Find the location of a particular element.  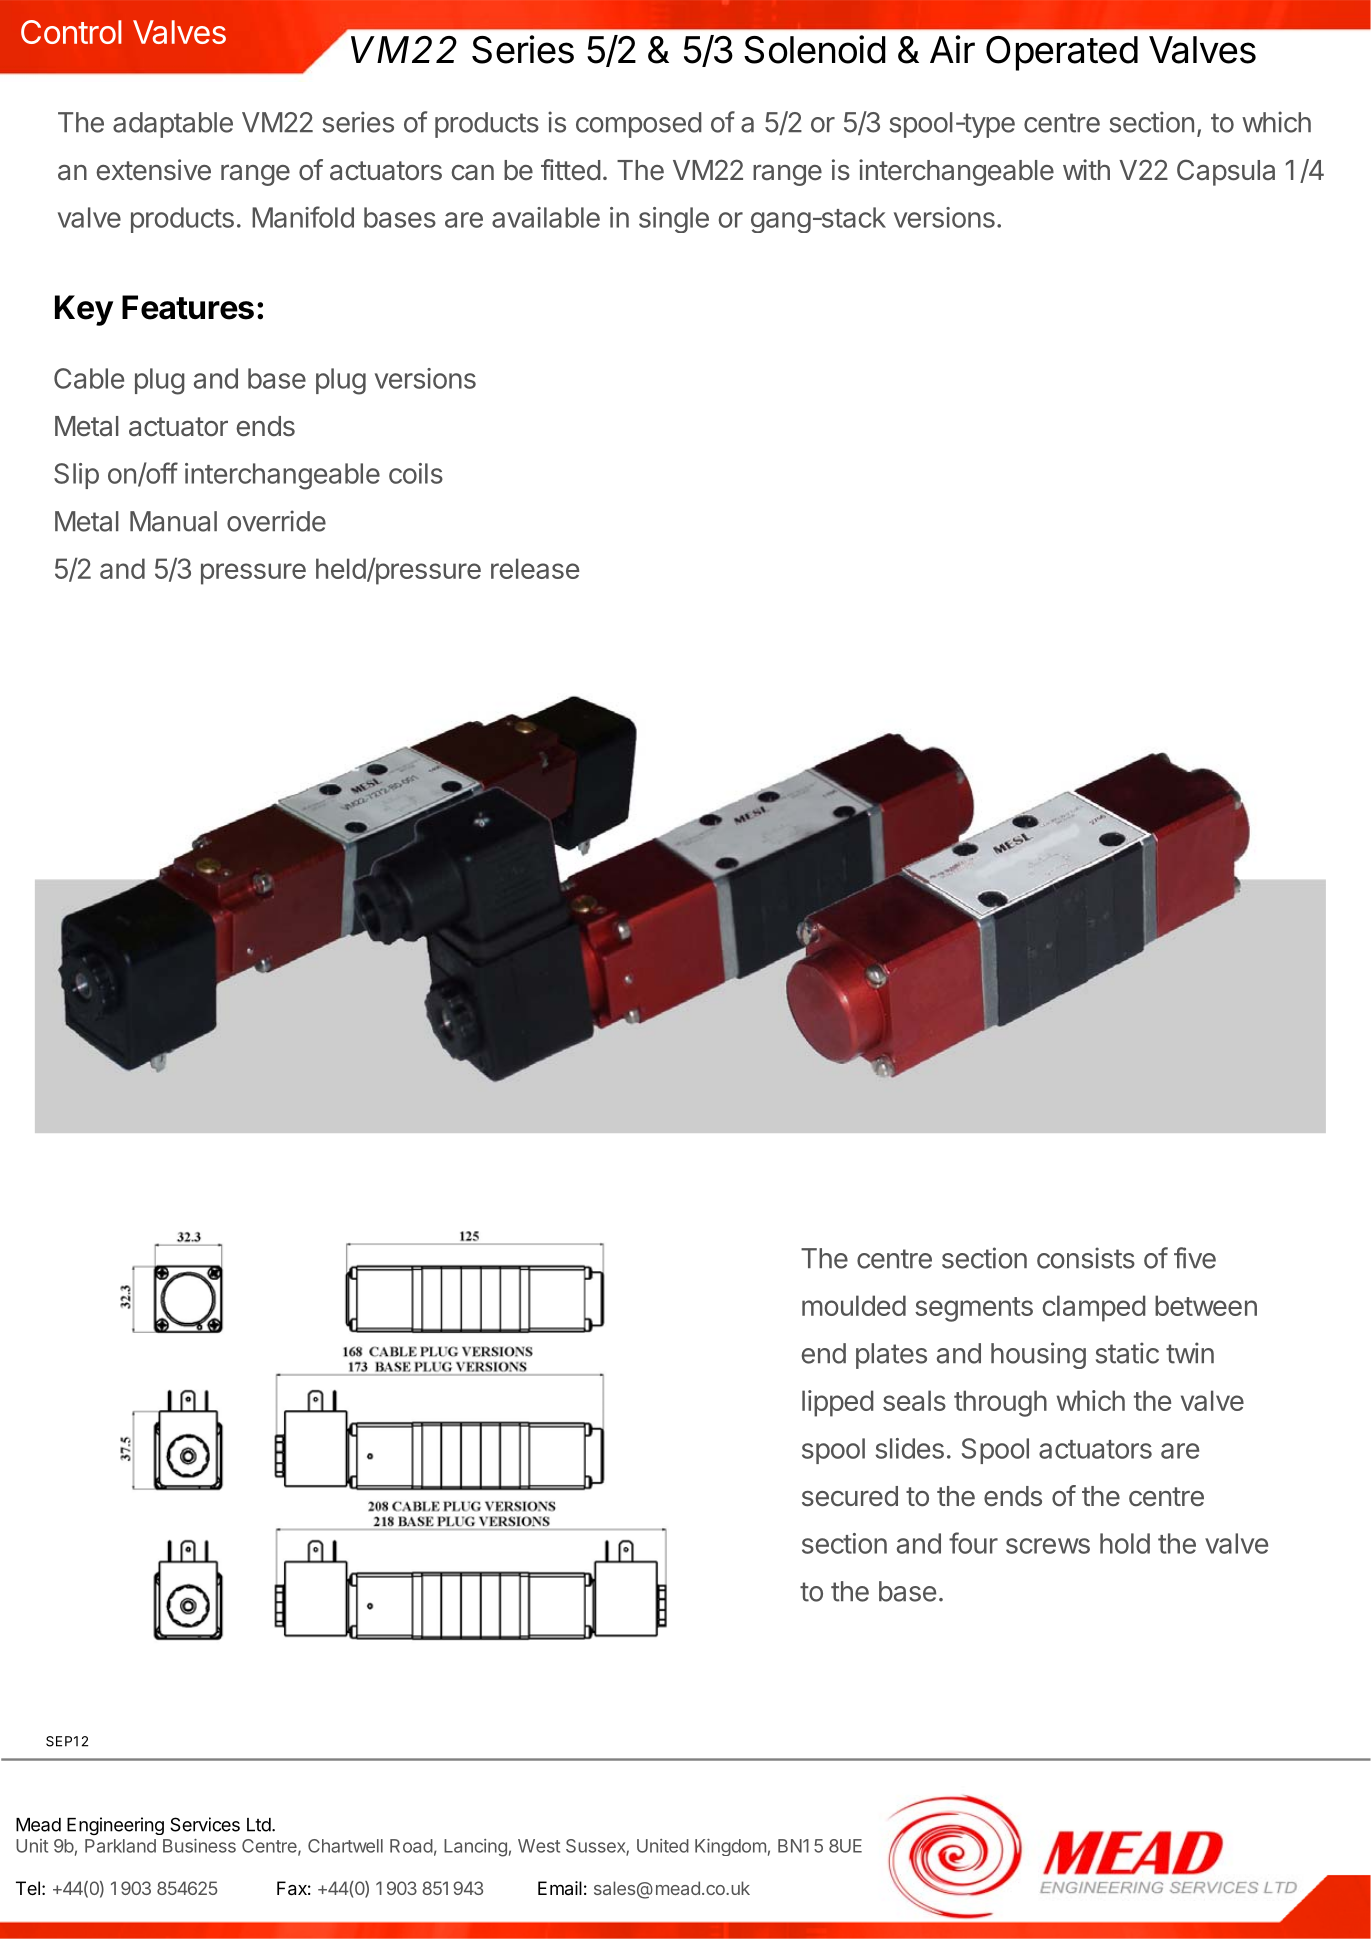

with is located at coordinates (1086, 169).
